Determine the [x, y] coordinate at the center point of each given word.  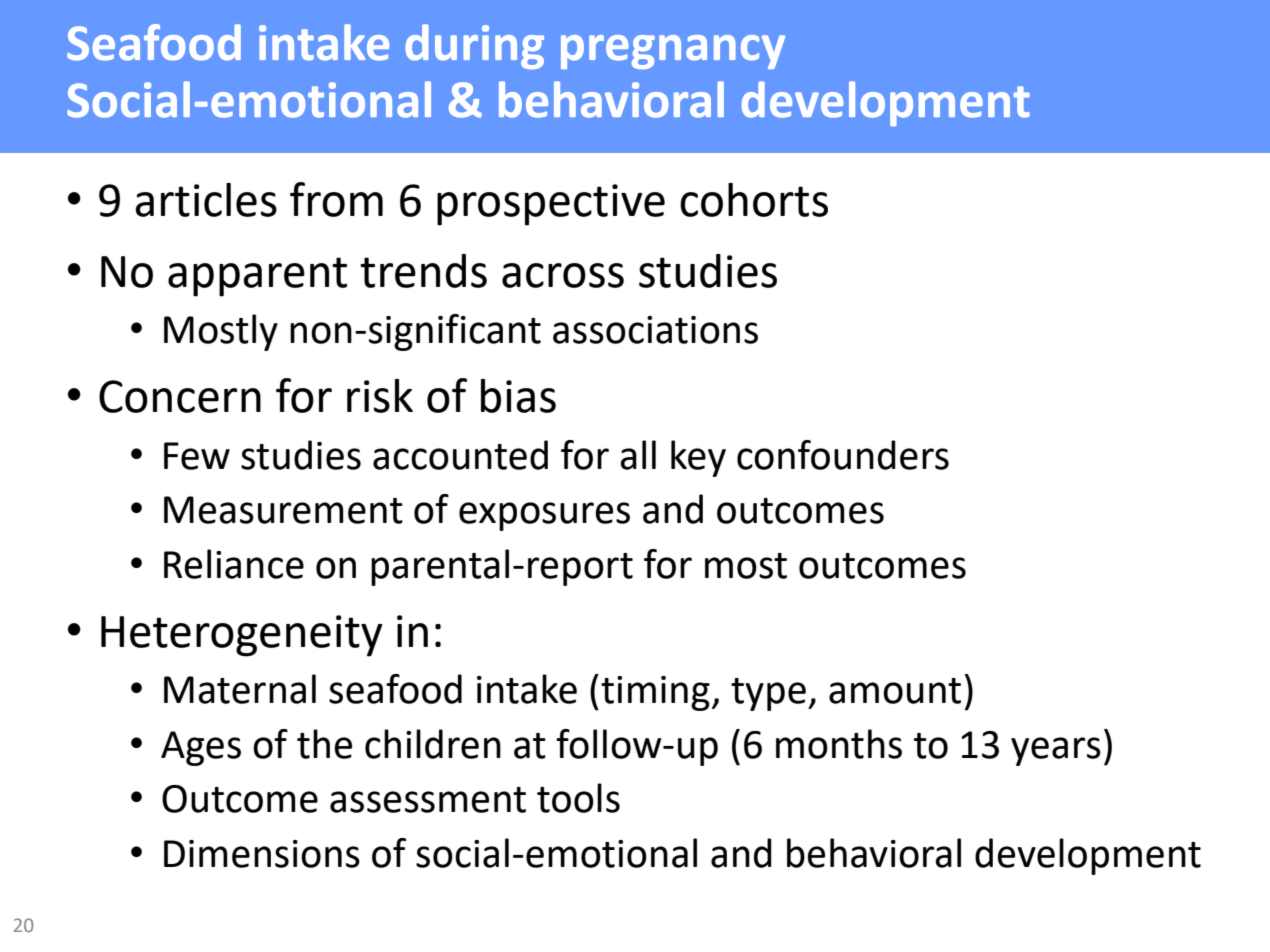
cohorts [754, 200]
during [474, 46]
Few [197, 456]
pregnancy [673, 52]
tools [578, 798]
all [638, 455]
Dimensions [262, 854]
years [1056, 751]
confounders [843, 455]
